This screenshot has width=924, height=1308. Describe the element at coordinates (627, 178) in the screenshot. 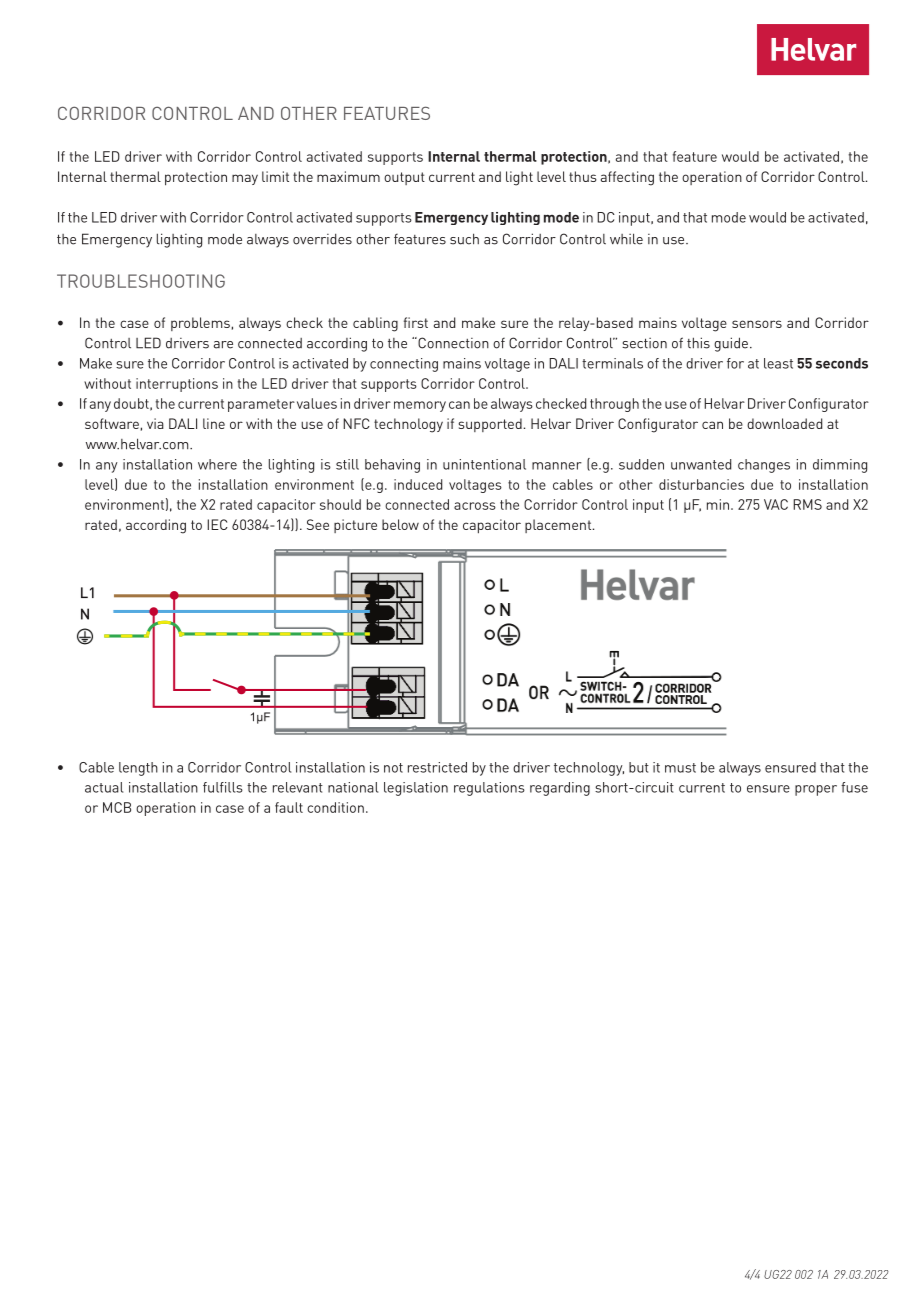

I see `affecting` at that location.
